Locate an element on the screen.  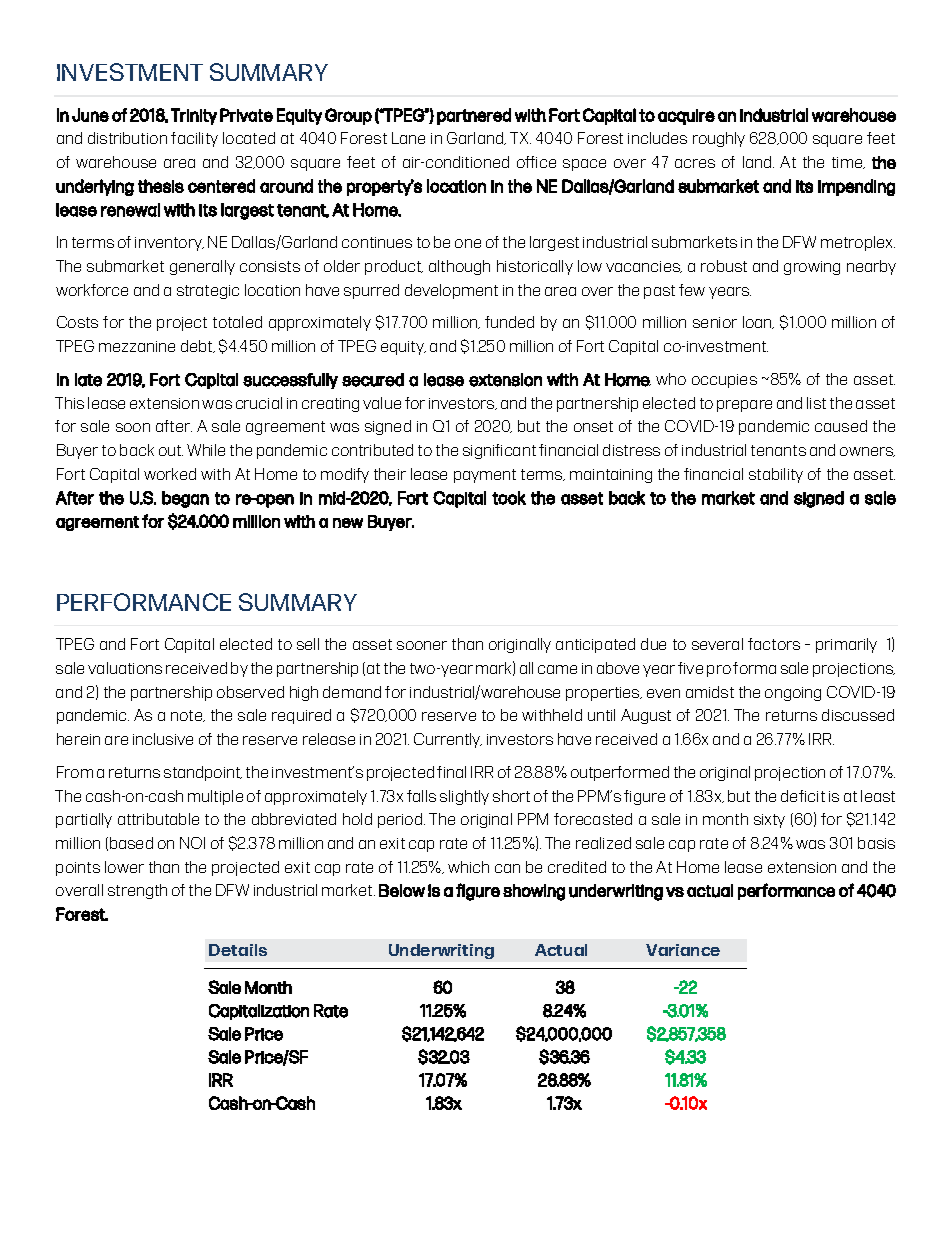
strength is located at coordinates (137, 891).
